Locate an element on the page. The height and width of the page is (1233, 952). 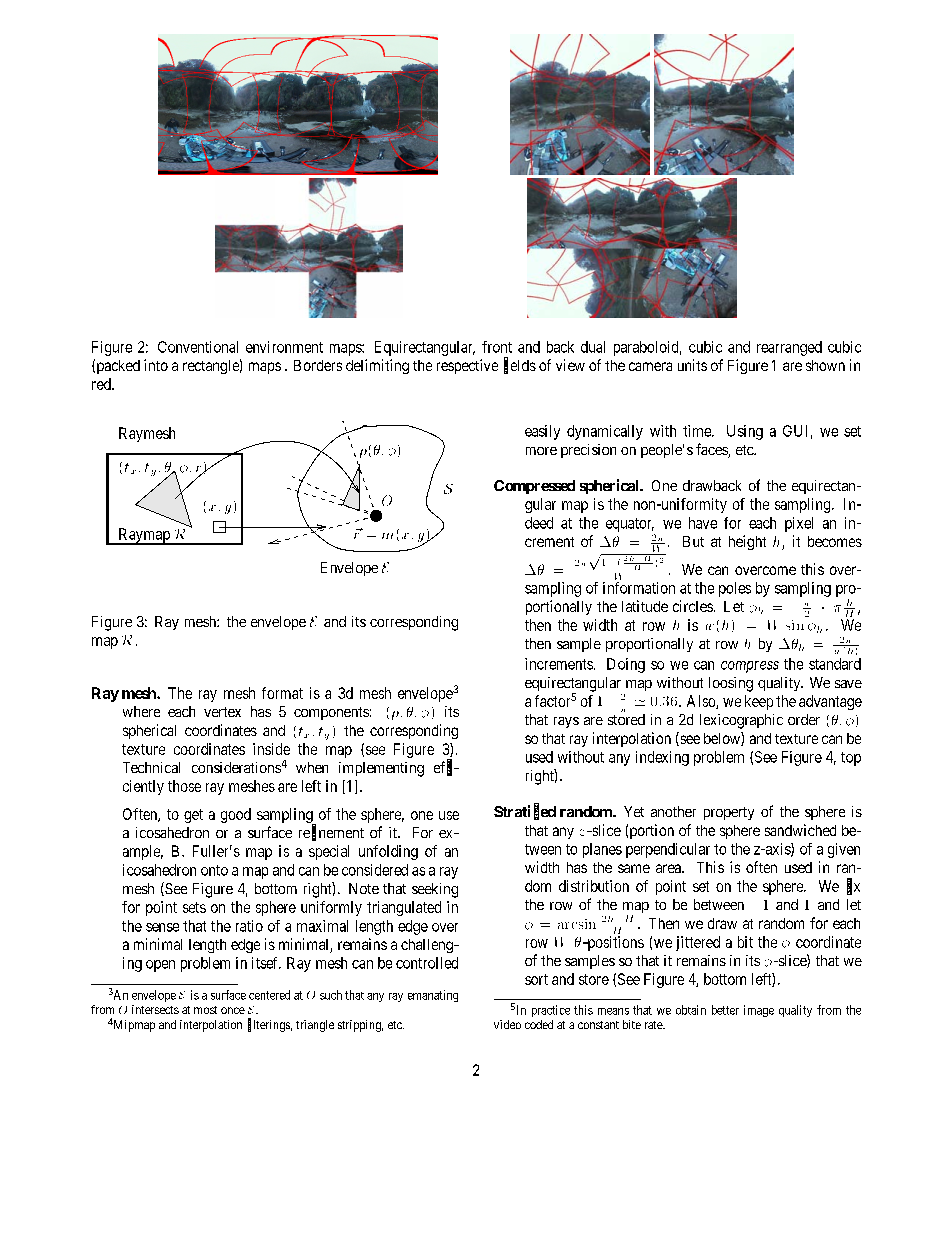
vertex is located at coordinates (222, 712).
